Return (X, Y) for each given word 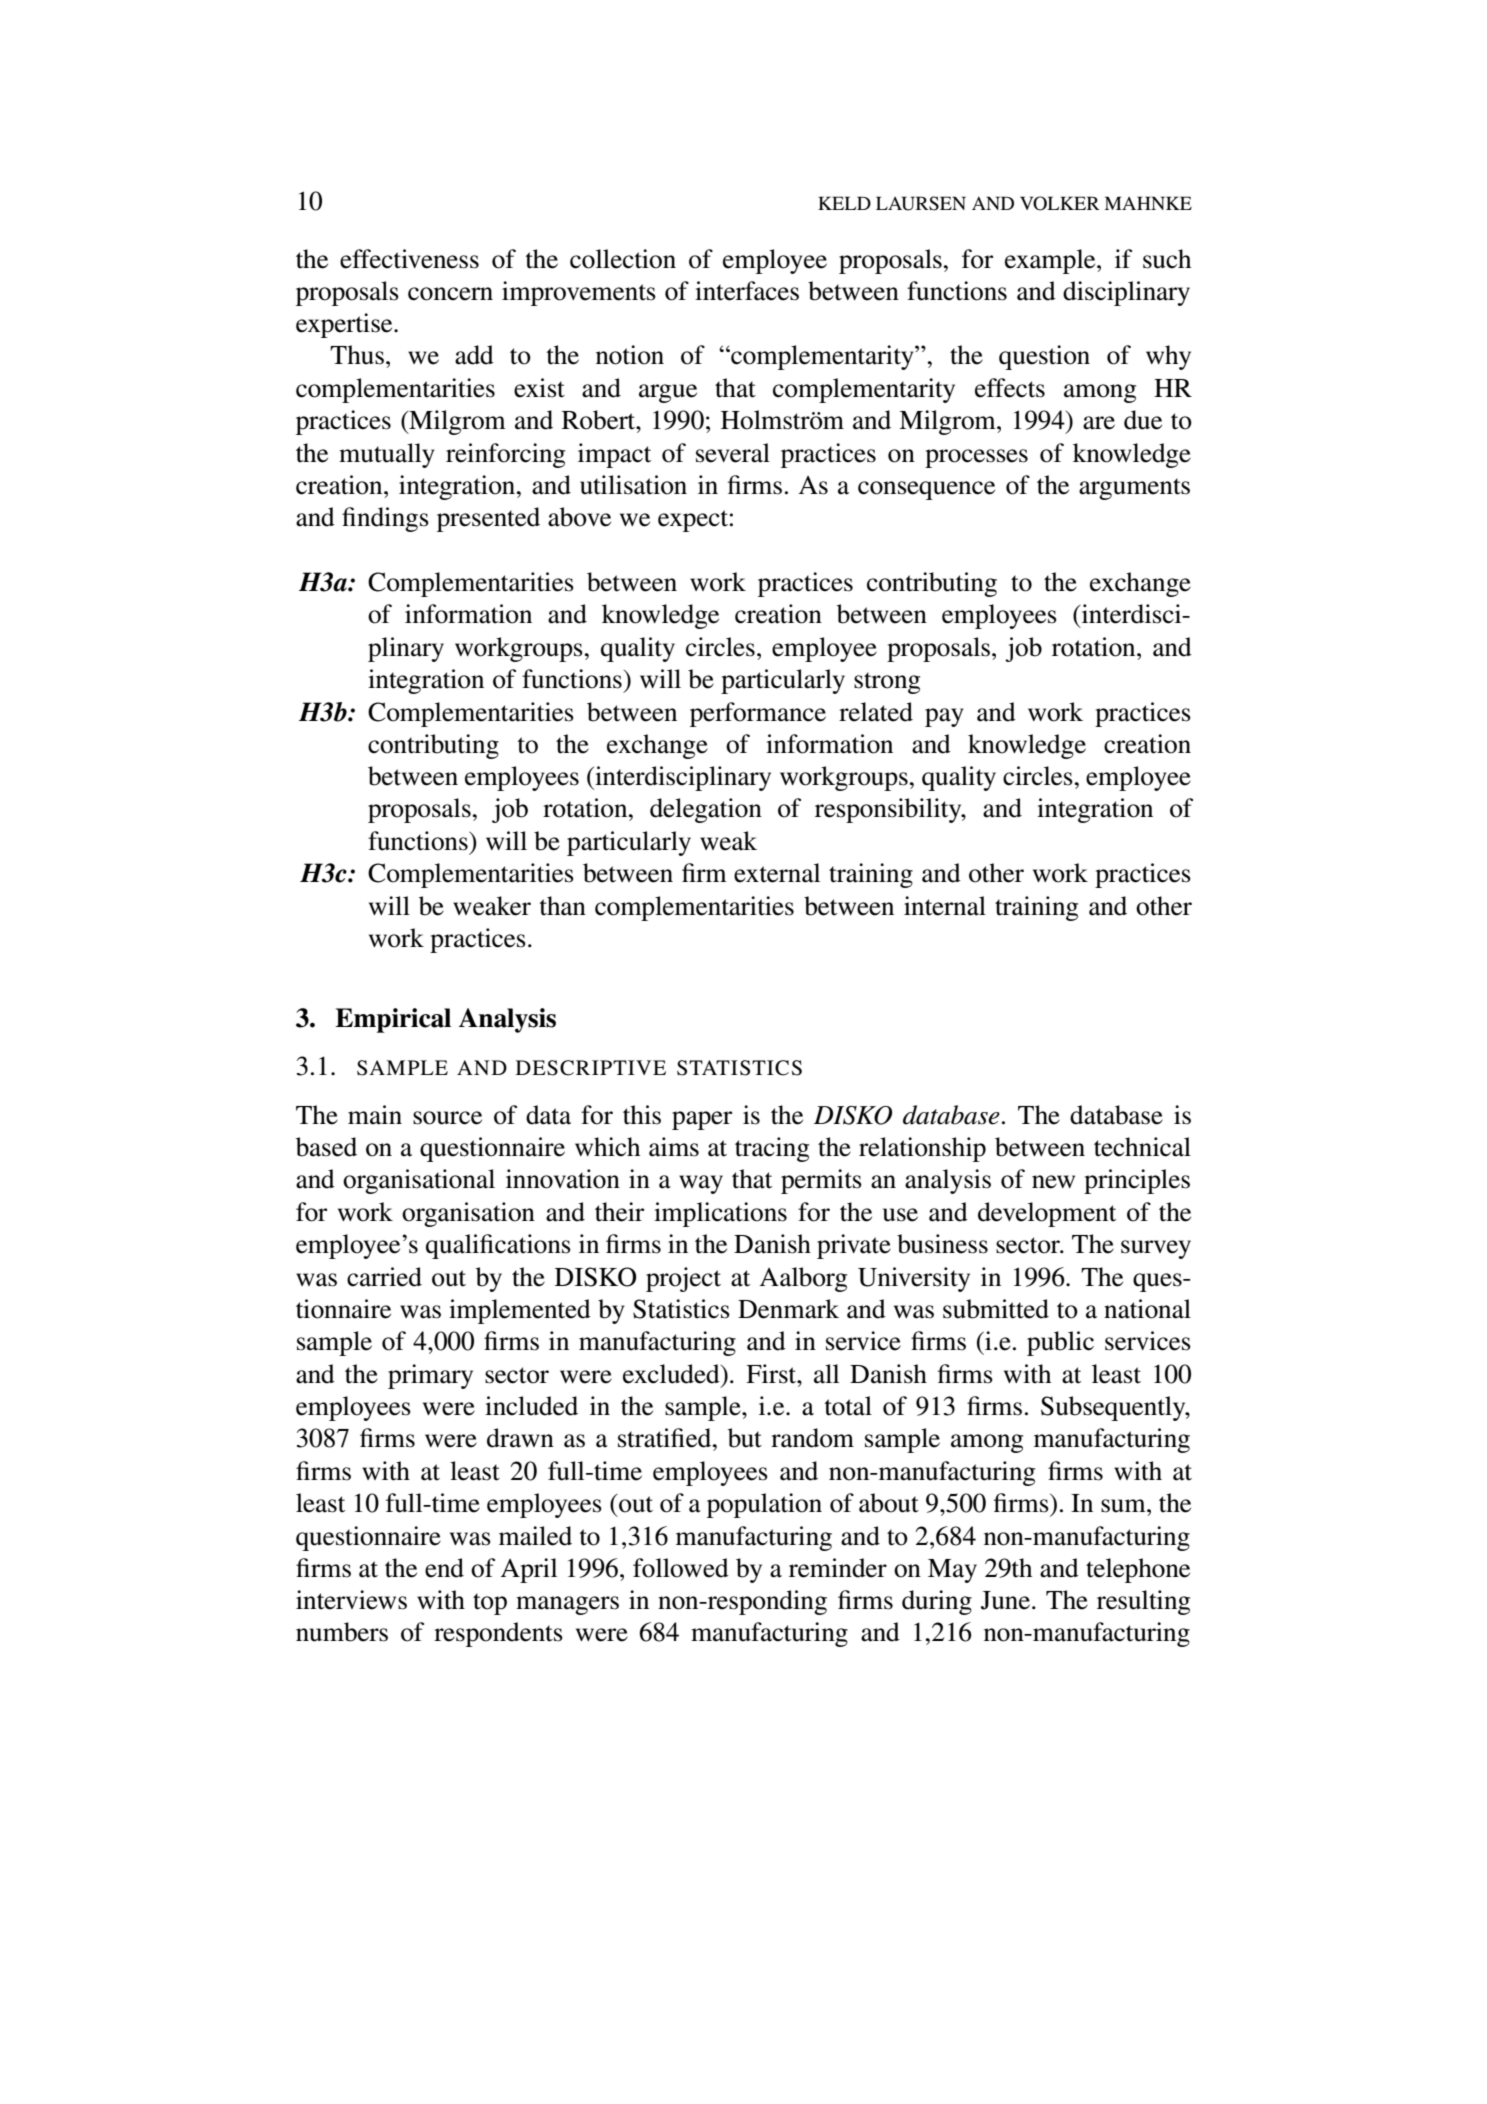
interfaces (747, 291)
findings (385, 519)
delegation (706, 810)
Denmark (788, 1309)
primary (430, 1376)
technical (1142, 1147)
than (563, 906)
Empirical (393, 1020)
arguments (1134, 489)
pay (944, 717)
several (733, 453)
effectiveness (409, 259)
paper (702, 1120)
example (1051, 261)
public (1060, 1343)
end (444, 1568)
